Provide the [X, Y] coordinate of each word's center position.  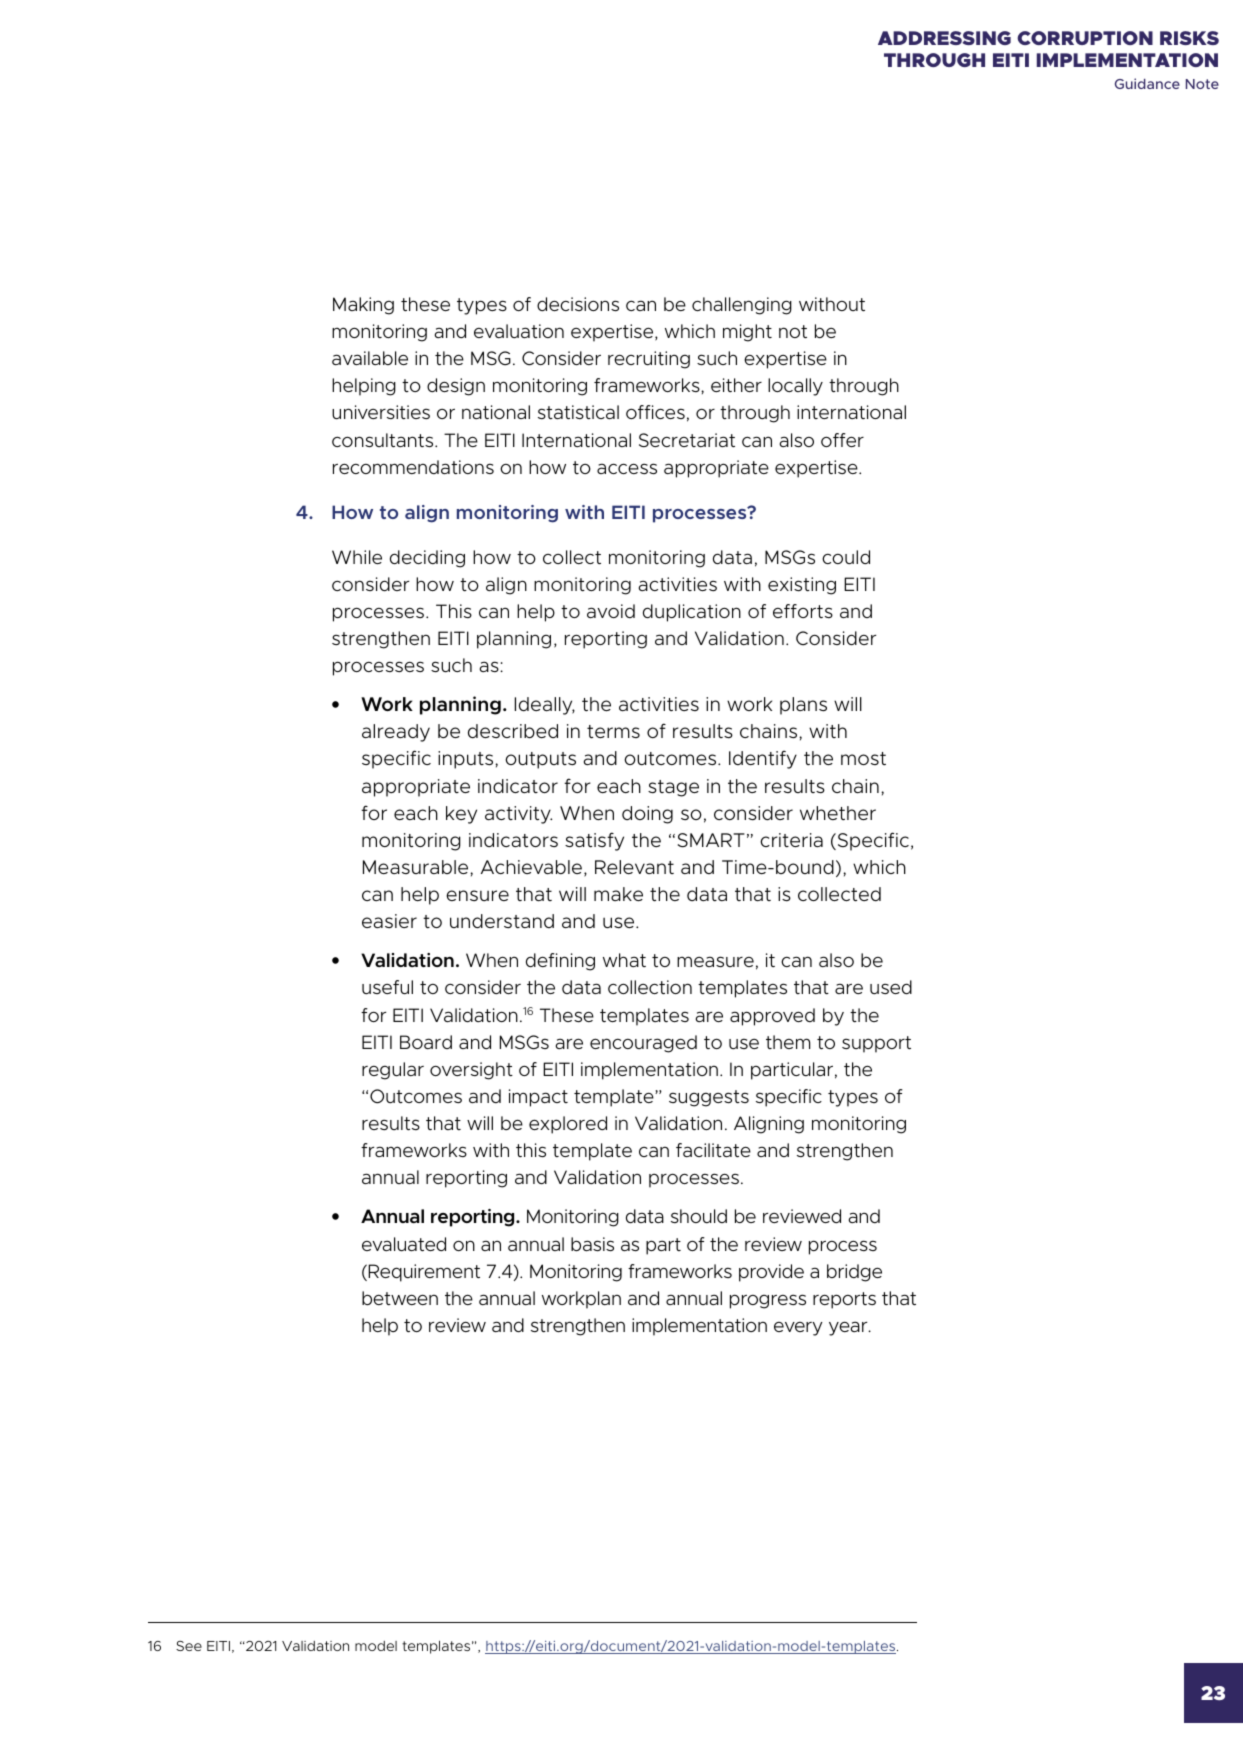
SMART [711, 840]
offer [842, 440]
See [189, 1646]
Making [363, 306]
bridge [854, 1273]
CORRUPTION [1085, 38]
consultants [384, 440]
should [699, 1216]
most [863, 758]
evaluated [404, 1244]
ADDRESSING [944, 38]
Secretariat [687, 440]
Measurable [417, 867]
